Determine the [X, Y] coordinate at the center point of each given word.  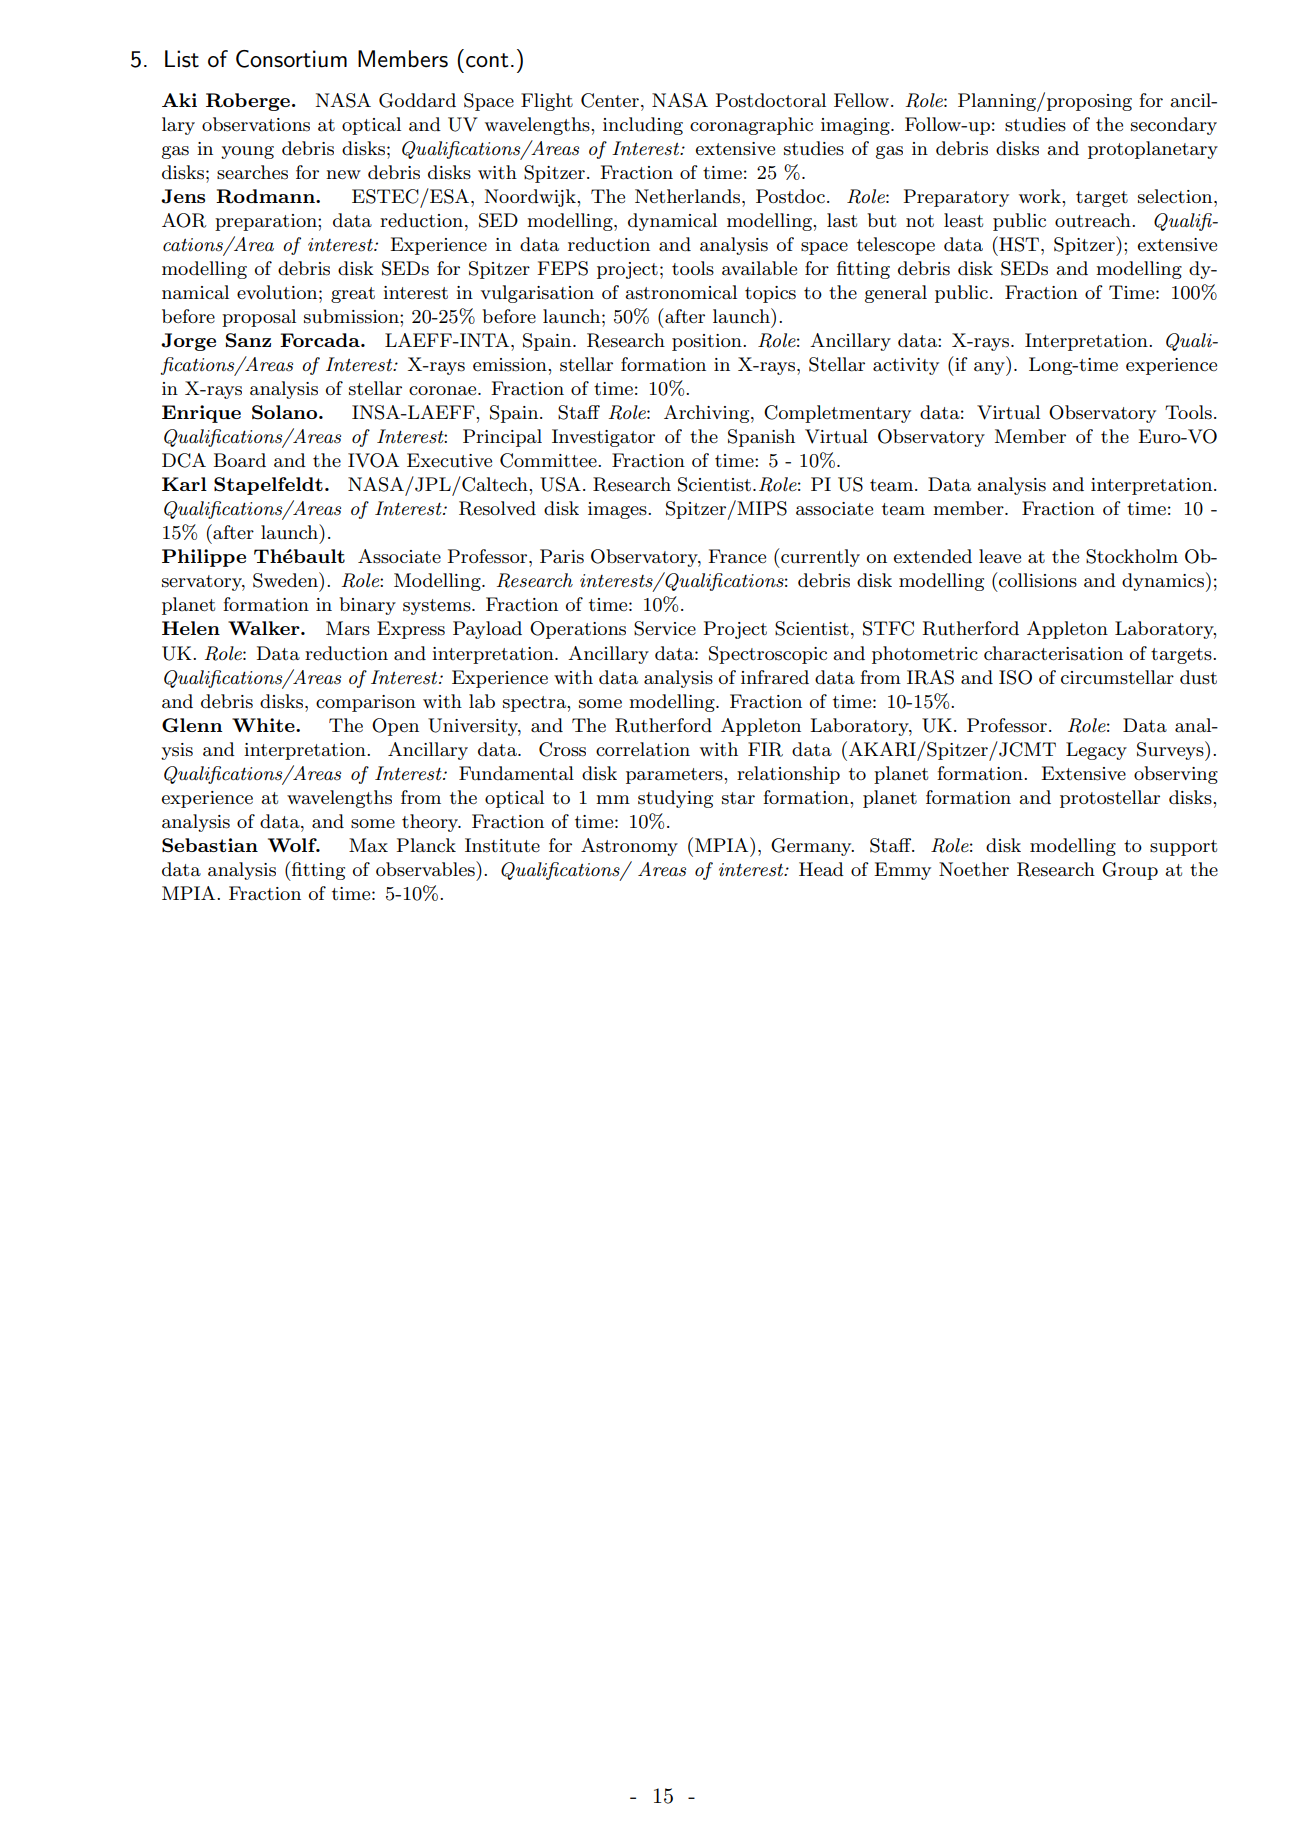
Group [1130, 871]
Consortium [291, 59]
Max [368, 845]
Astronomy [629, 847]
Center [610, 100]
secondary [1174, 126]
